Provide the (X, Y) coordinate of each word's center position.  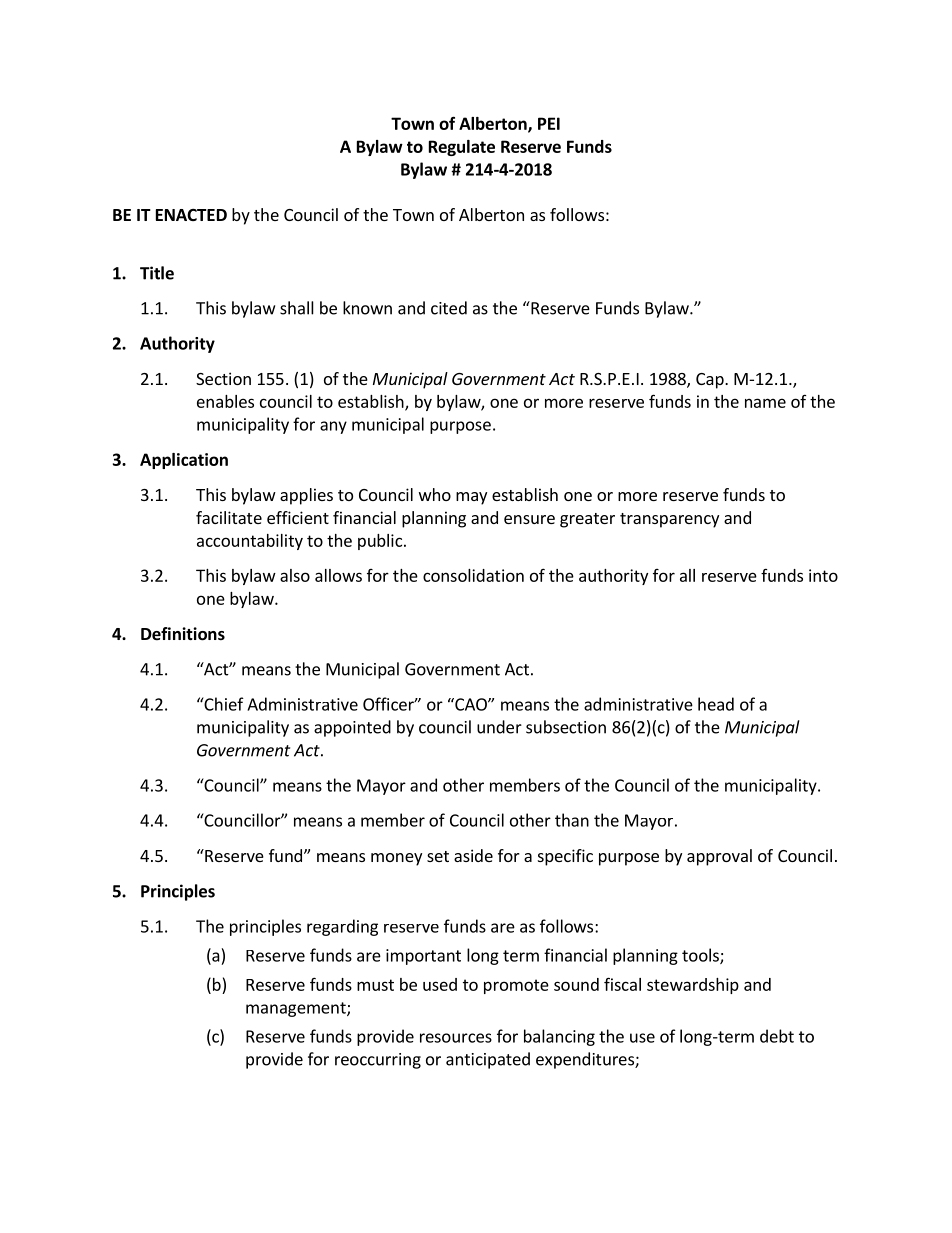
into (823, 575)
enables (225, 401)
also (295, 575)
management (297, 1009)
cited (449, 308)
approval (719, 857)
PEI (549, 123)
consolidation (473, 575)
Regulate (462, 148)
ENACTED (191, 215)
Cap (711, 381)
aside (473, 855)
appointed (352, 728)
